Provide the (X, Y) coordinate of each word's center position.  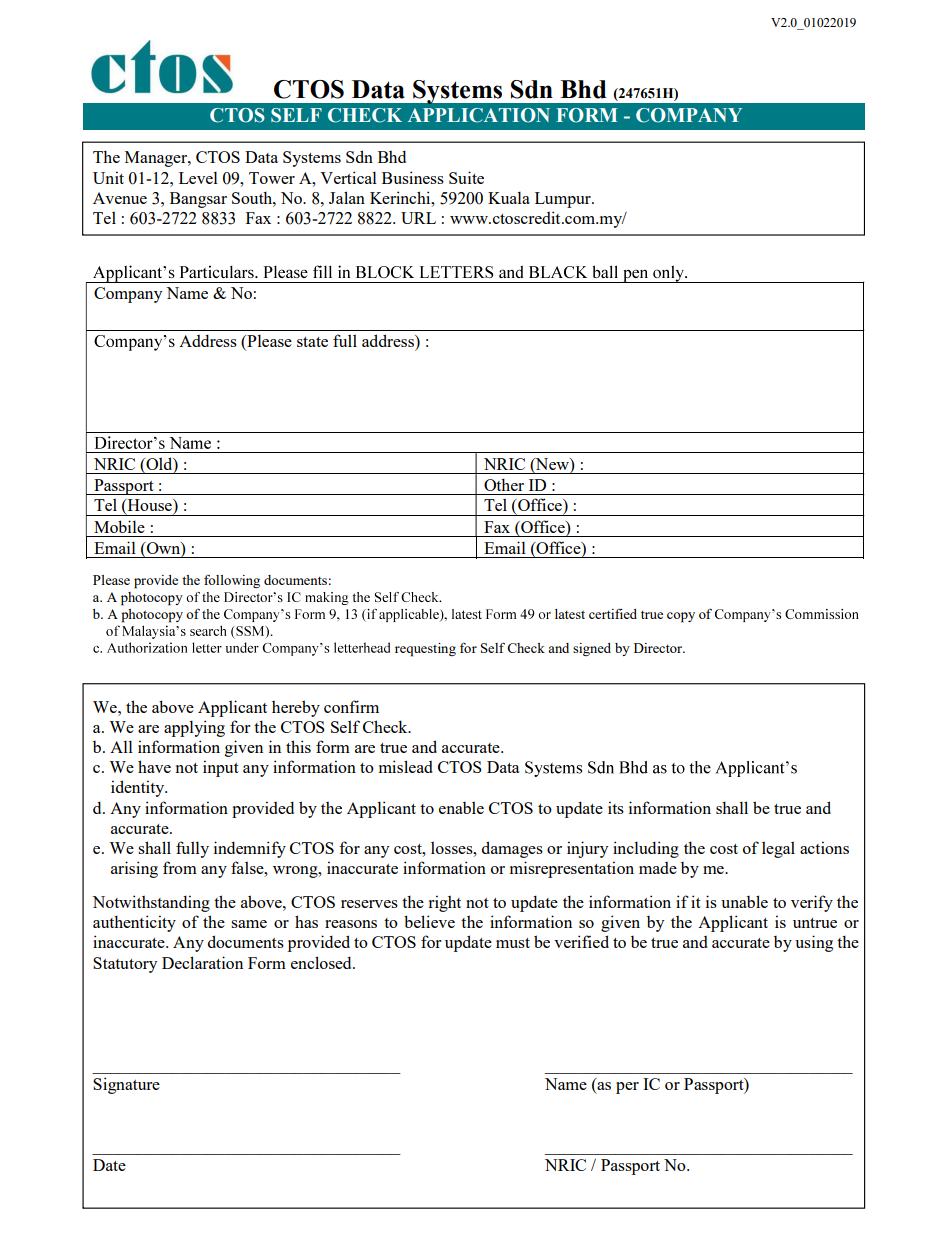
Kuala (509, 197)
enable (461, 807)
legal (778, 849)
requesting (425, 650)
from (180, 867)
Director (659, 648)
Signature (126, 1085)
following (232, 581)
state (312, 342)
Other (504, 484)
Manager (157, 159)
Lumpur (564, 200)
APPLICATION (479, 115)
